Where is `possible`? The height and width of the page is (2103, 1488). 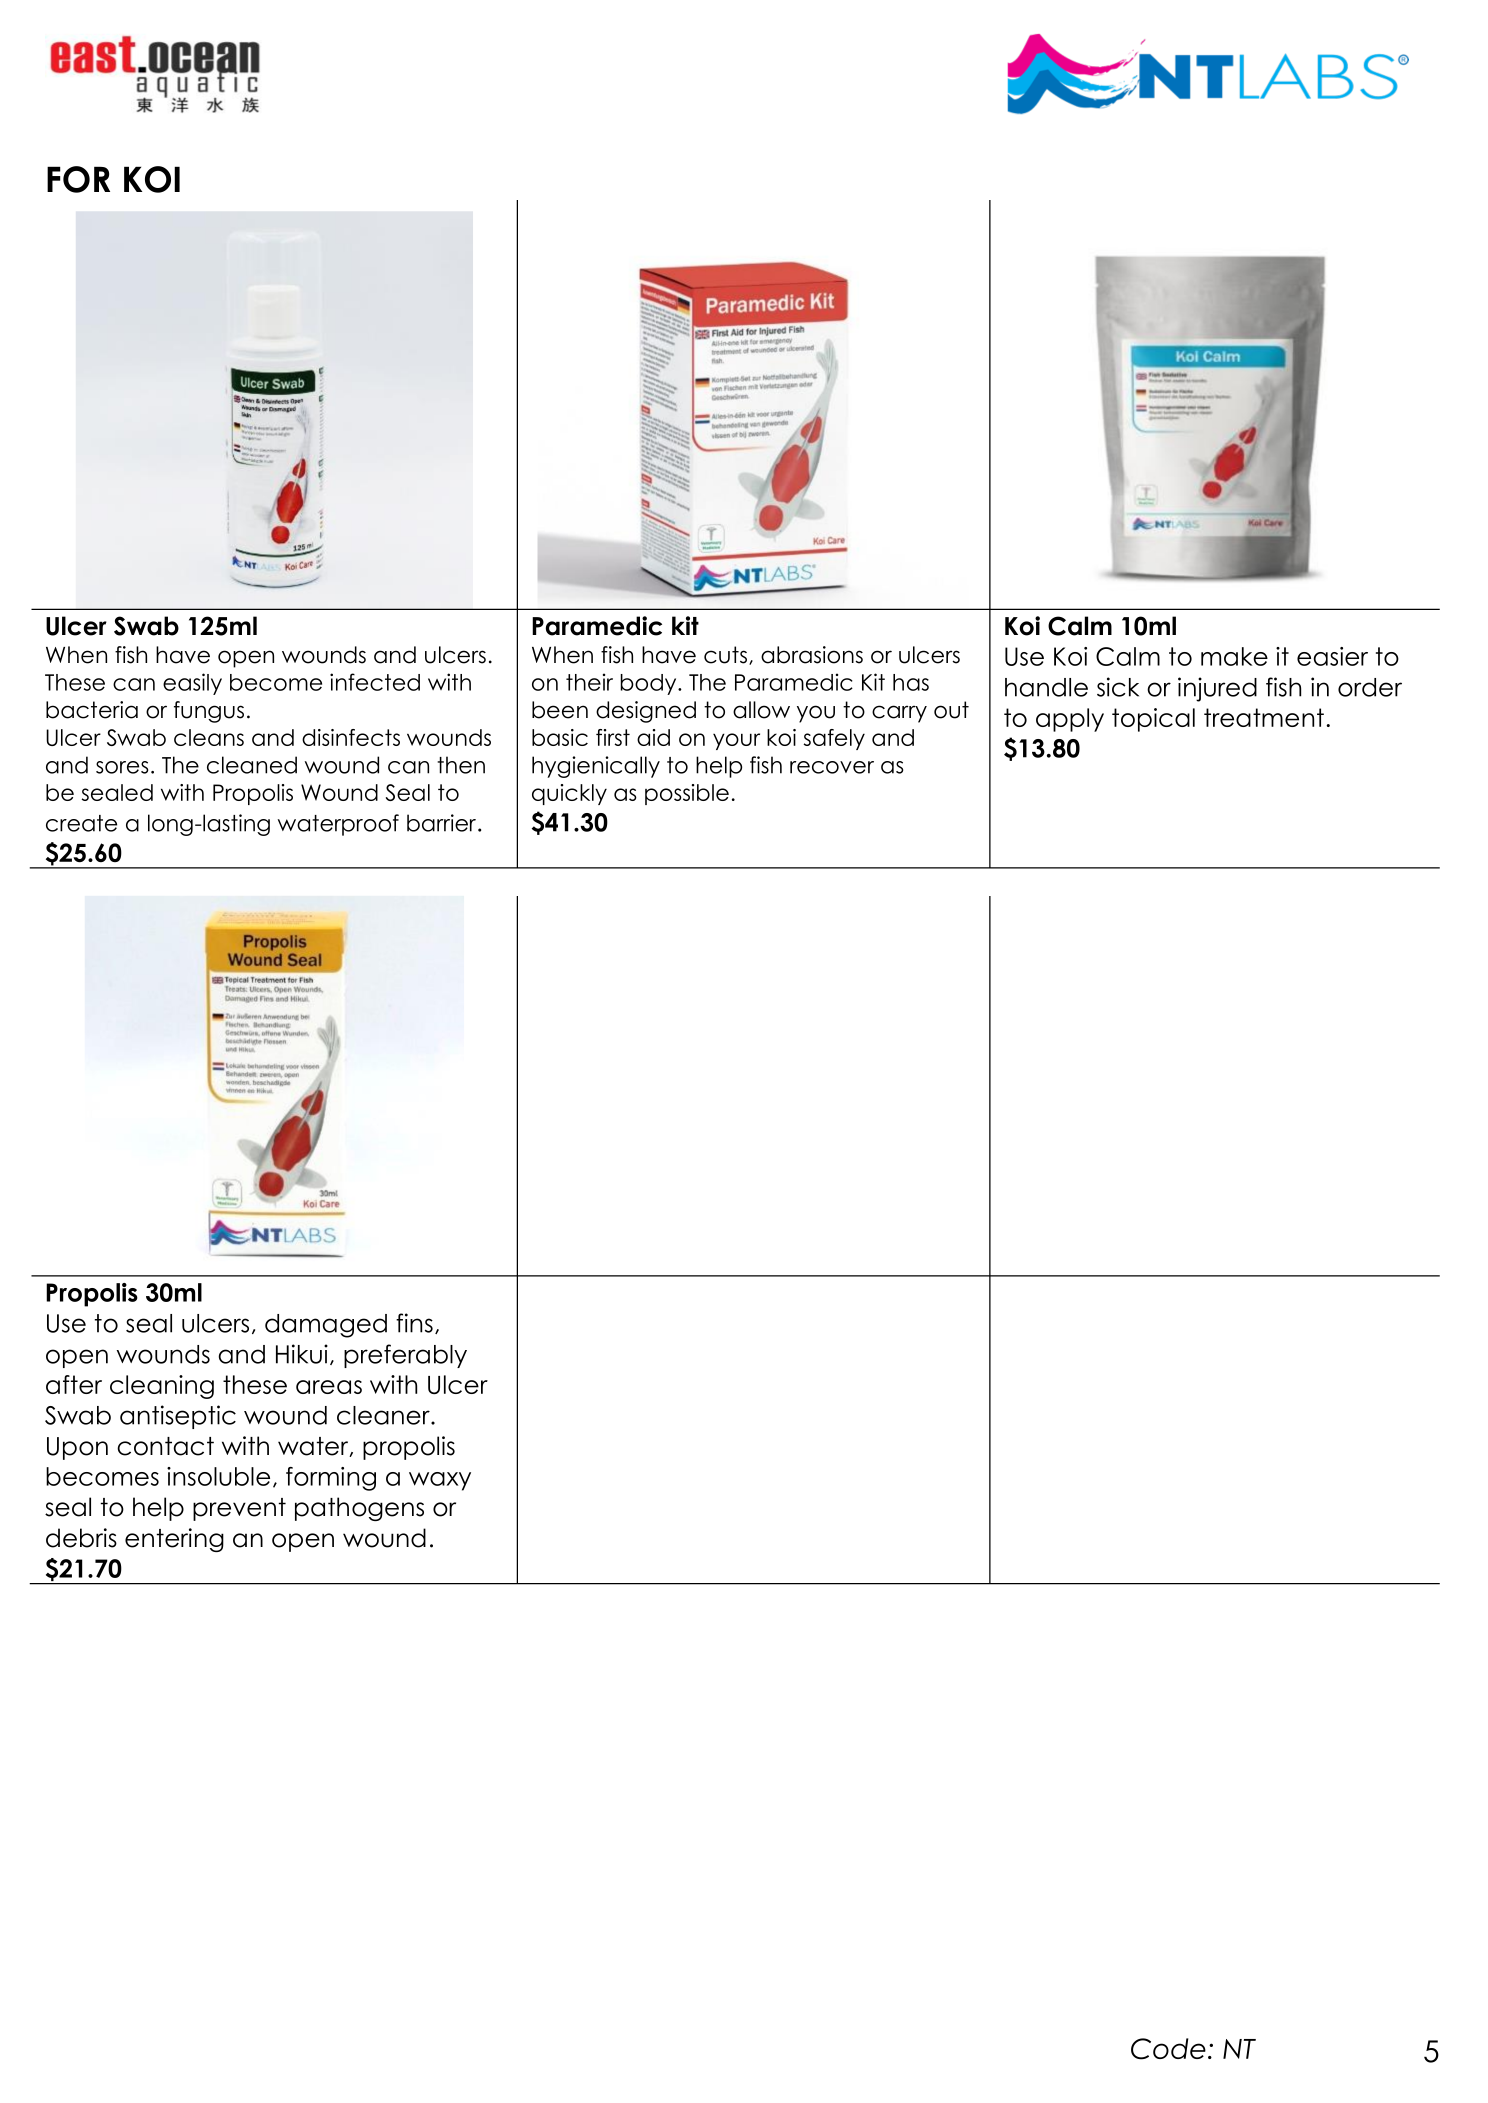
possible is located at coordinates (687, 794).
